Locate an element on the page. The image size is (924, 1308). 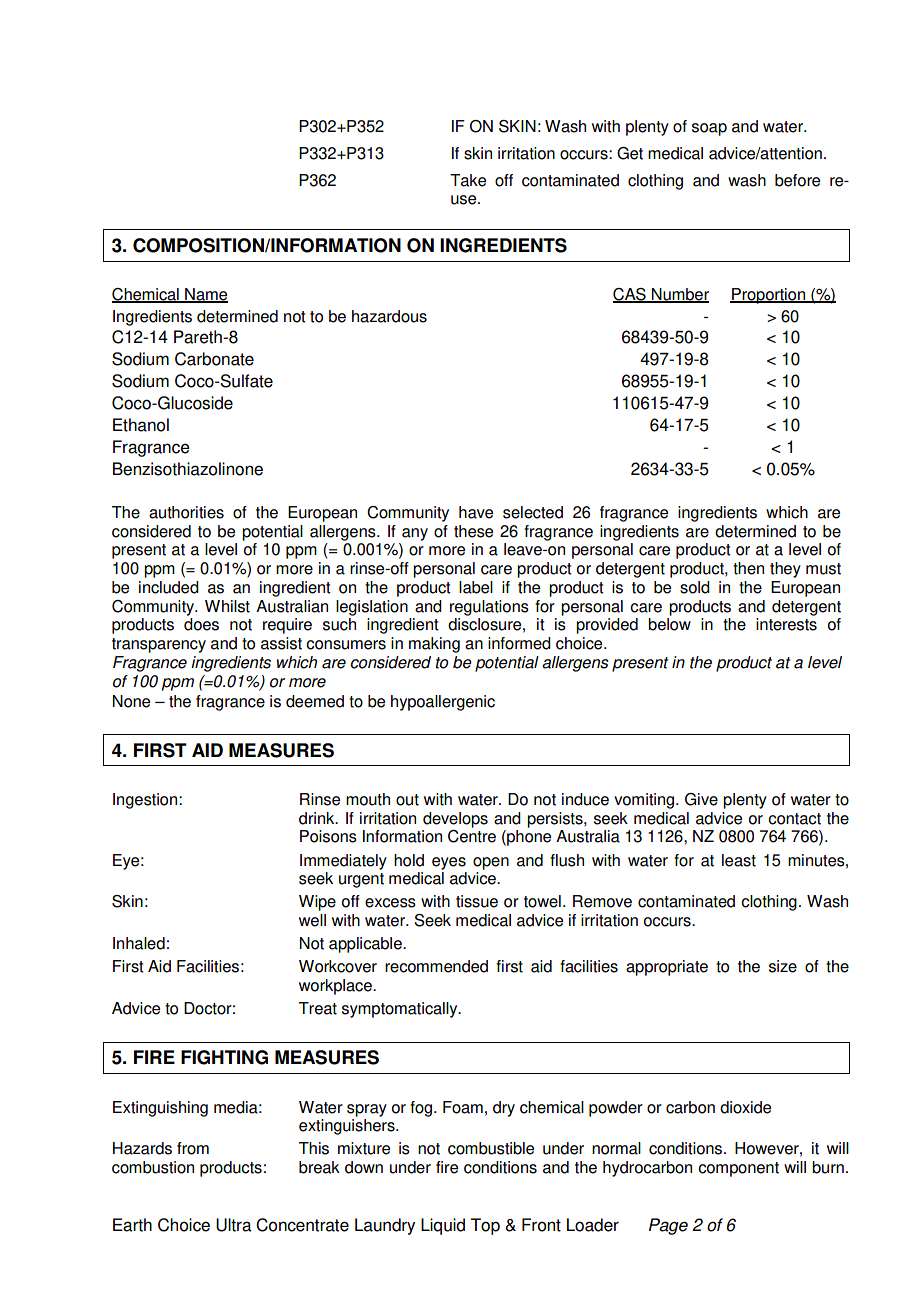
does is located at coordinates (201, 624).
